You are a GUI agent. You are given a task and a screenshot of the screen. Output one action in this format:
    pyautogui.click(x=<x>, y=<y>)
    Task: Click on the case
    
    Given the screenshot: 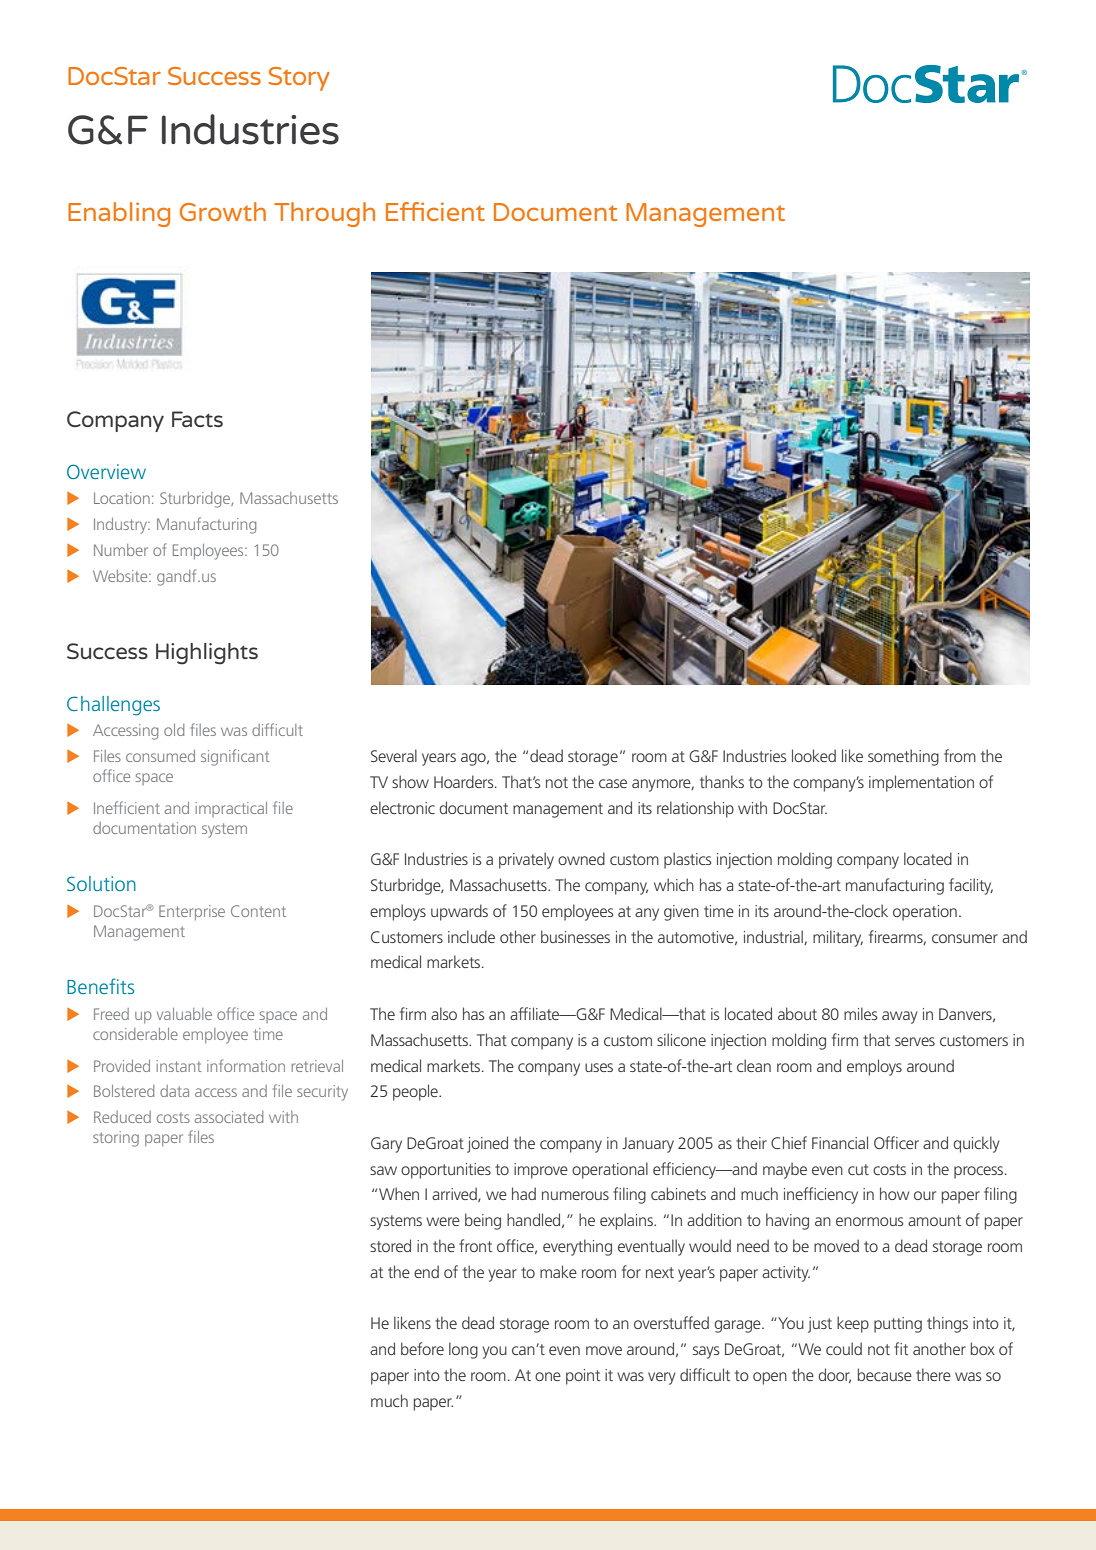 What is the action you would take?
    pyautogui.click(x=613, y=783)
